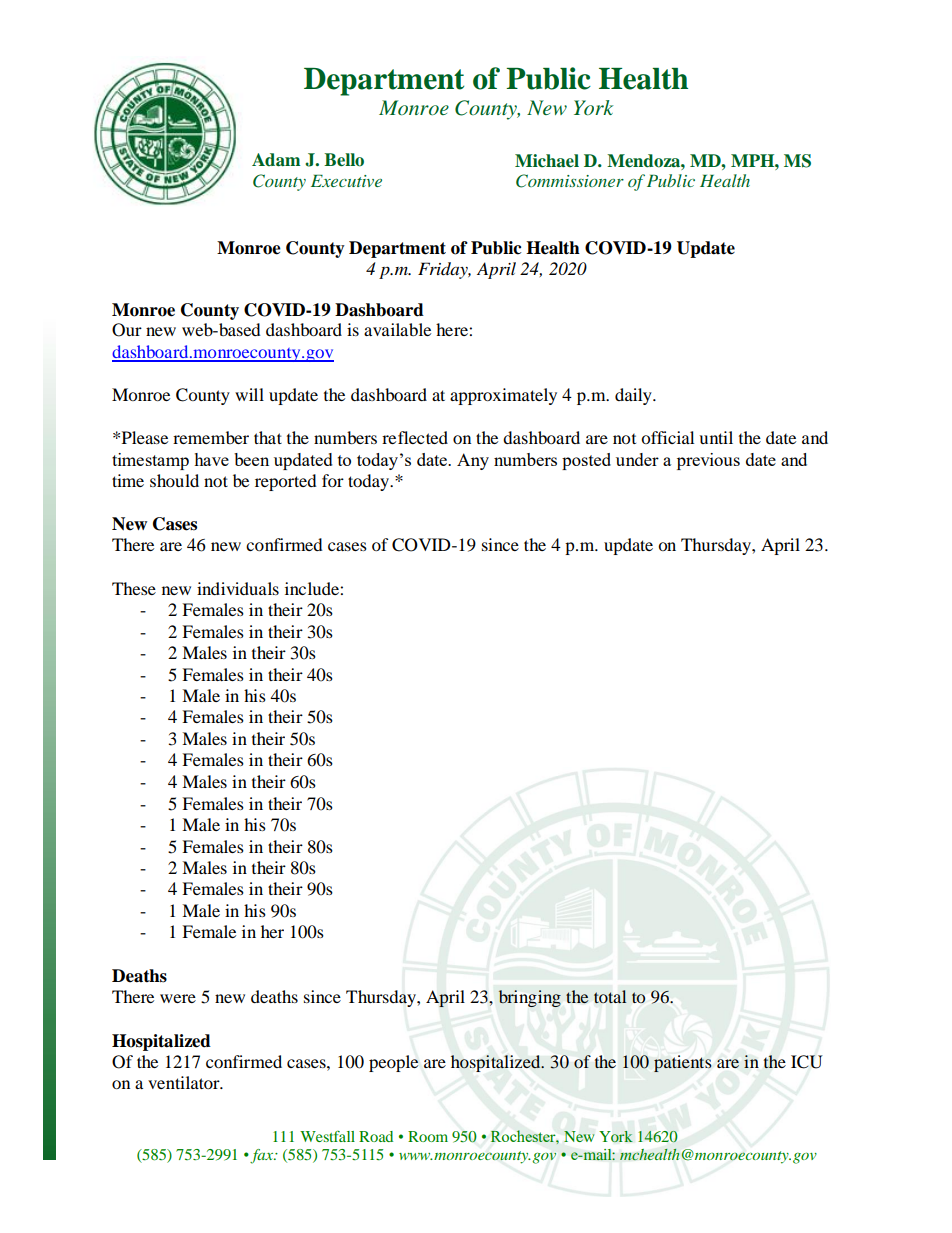  Describe the element at coordinates (682, 1063) in the document. I see `patients` at that location.
